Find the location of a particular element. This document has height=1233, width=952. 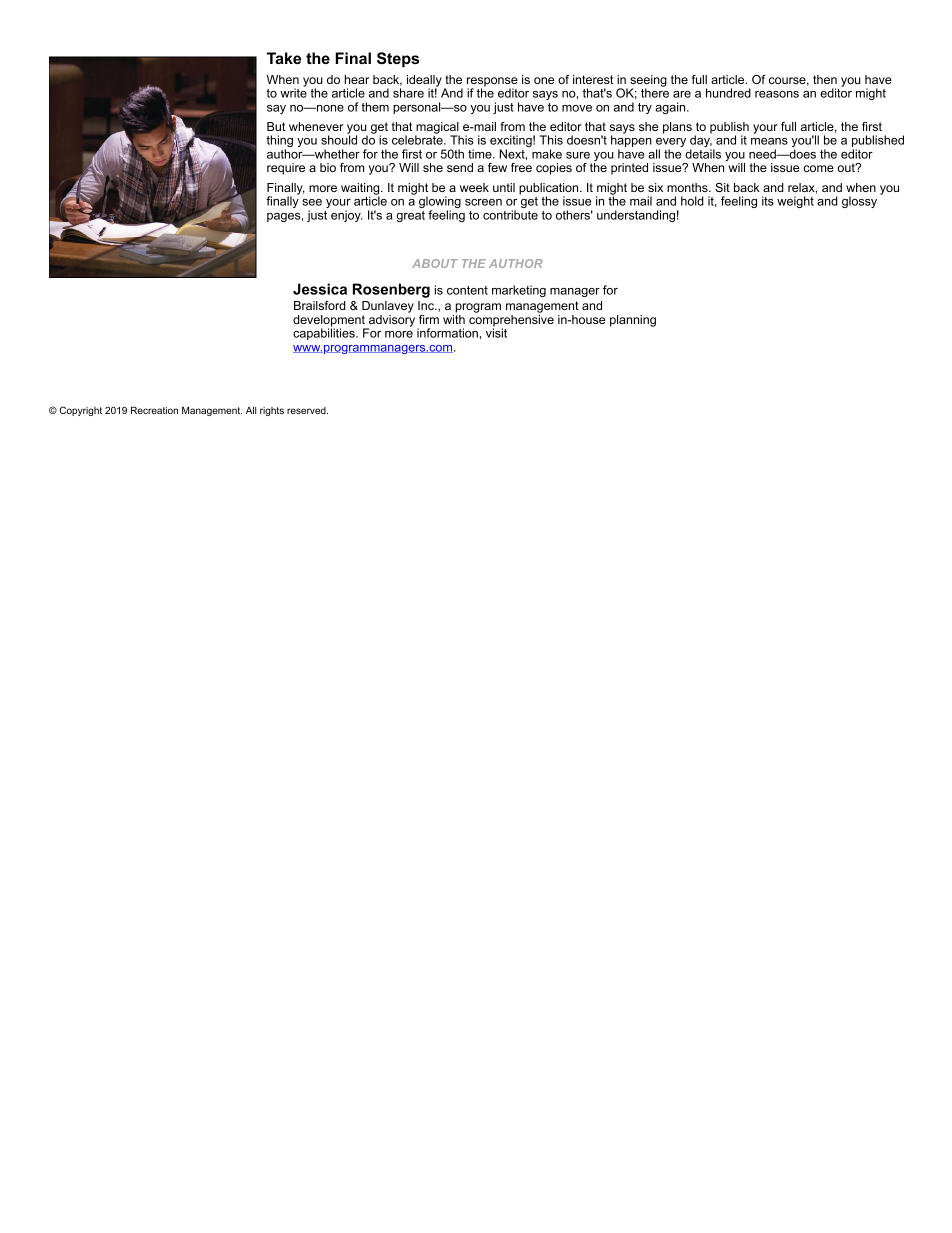

planning is located at coordinates (633, 321).
